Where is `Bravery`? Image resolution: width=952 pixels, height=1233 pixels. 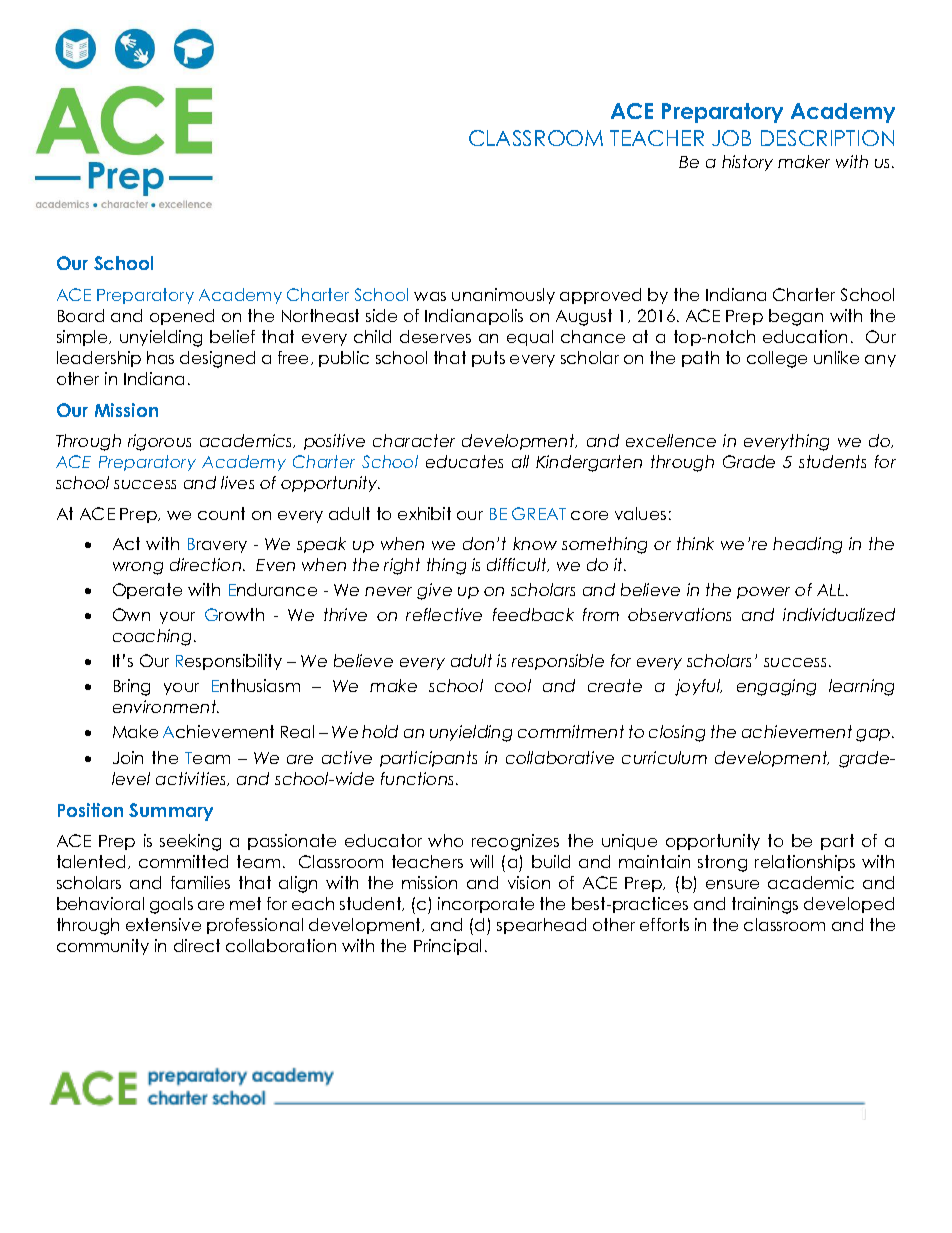 Bravery is located at coordinates (217, 545).
